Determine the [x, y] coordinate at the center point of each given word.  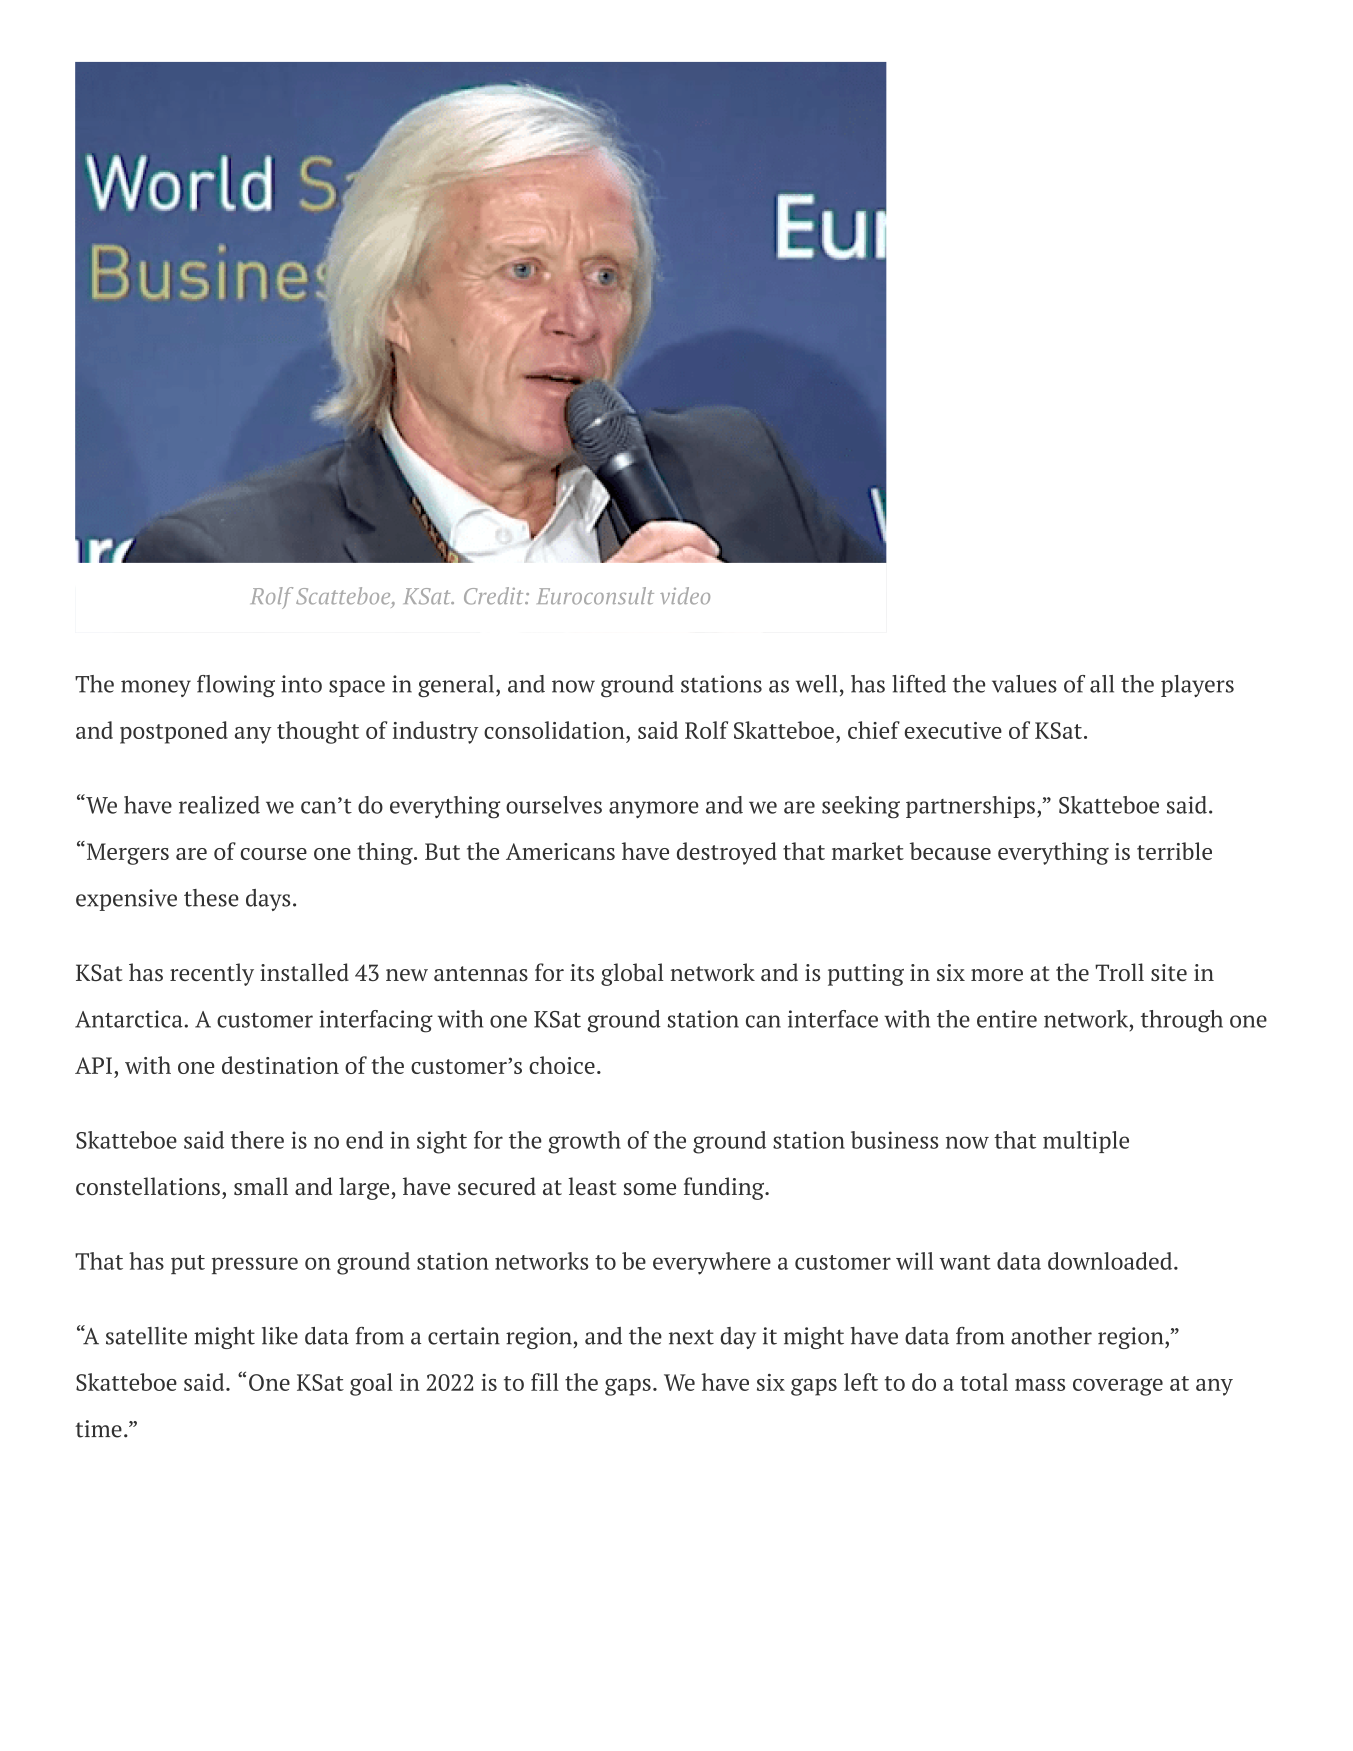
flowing [236, 686]
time [98, 1429]
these [211, 898]
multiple [1086, 1142]
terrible [1174, 851]
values [1024, 684]
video [685, 596]
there [257, 1140]
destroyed [727, 853]
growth [584, 1142]
